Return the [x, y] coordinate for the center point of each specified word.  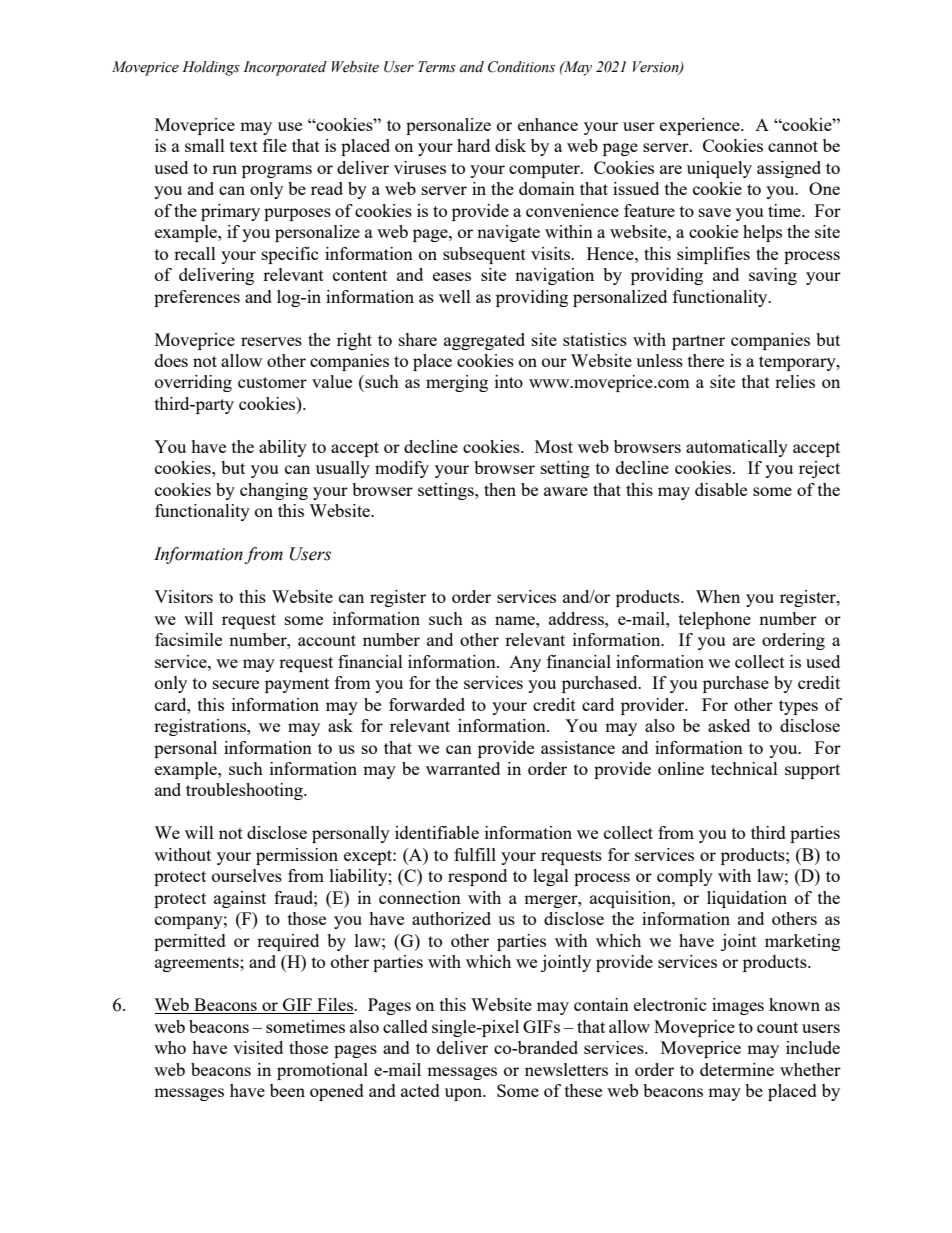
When [718, 596]
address [577, 618]
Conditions [521, 67]
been [287, 1090]
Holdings [211, 68]
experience [701, 126]
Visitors [183, 596]
